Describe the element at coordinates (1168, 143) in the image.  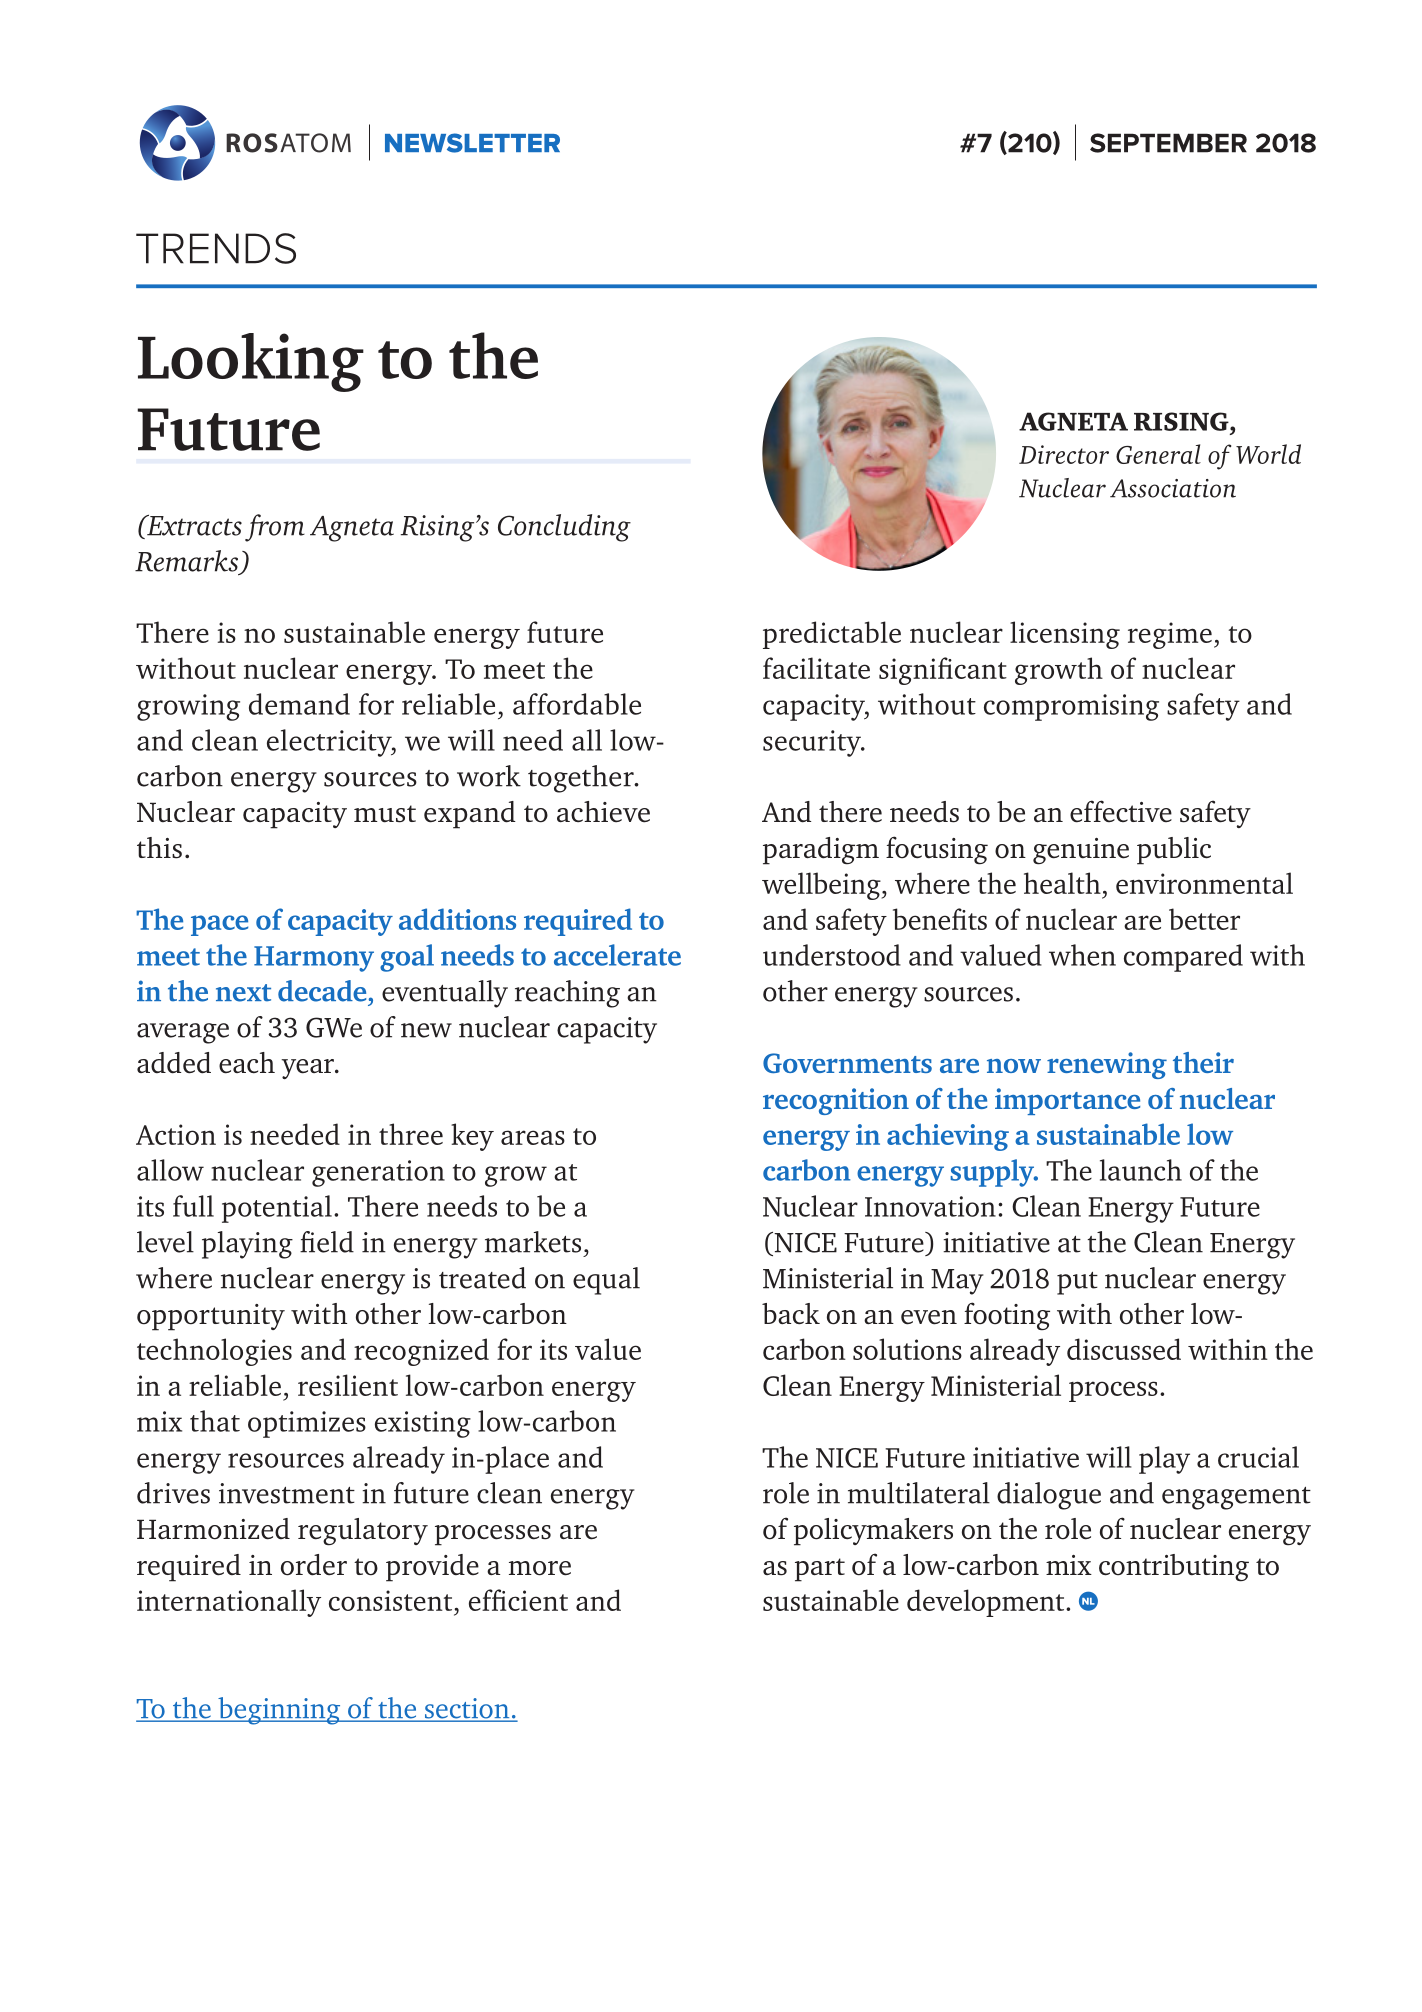
I see `SEPTEMBER` at that location.
